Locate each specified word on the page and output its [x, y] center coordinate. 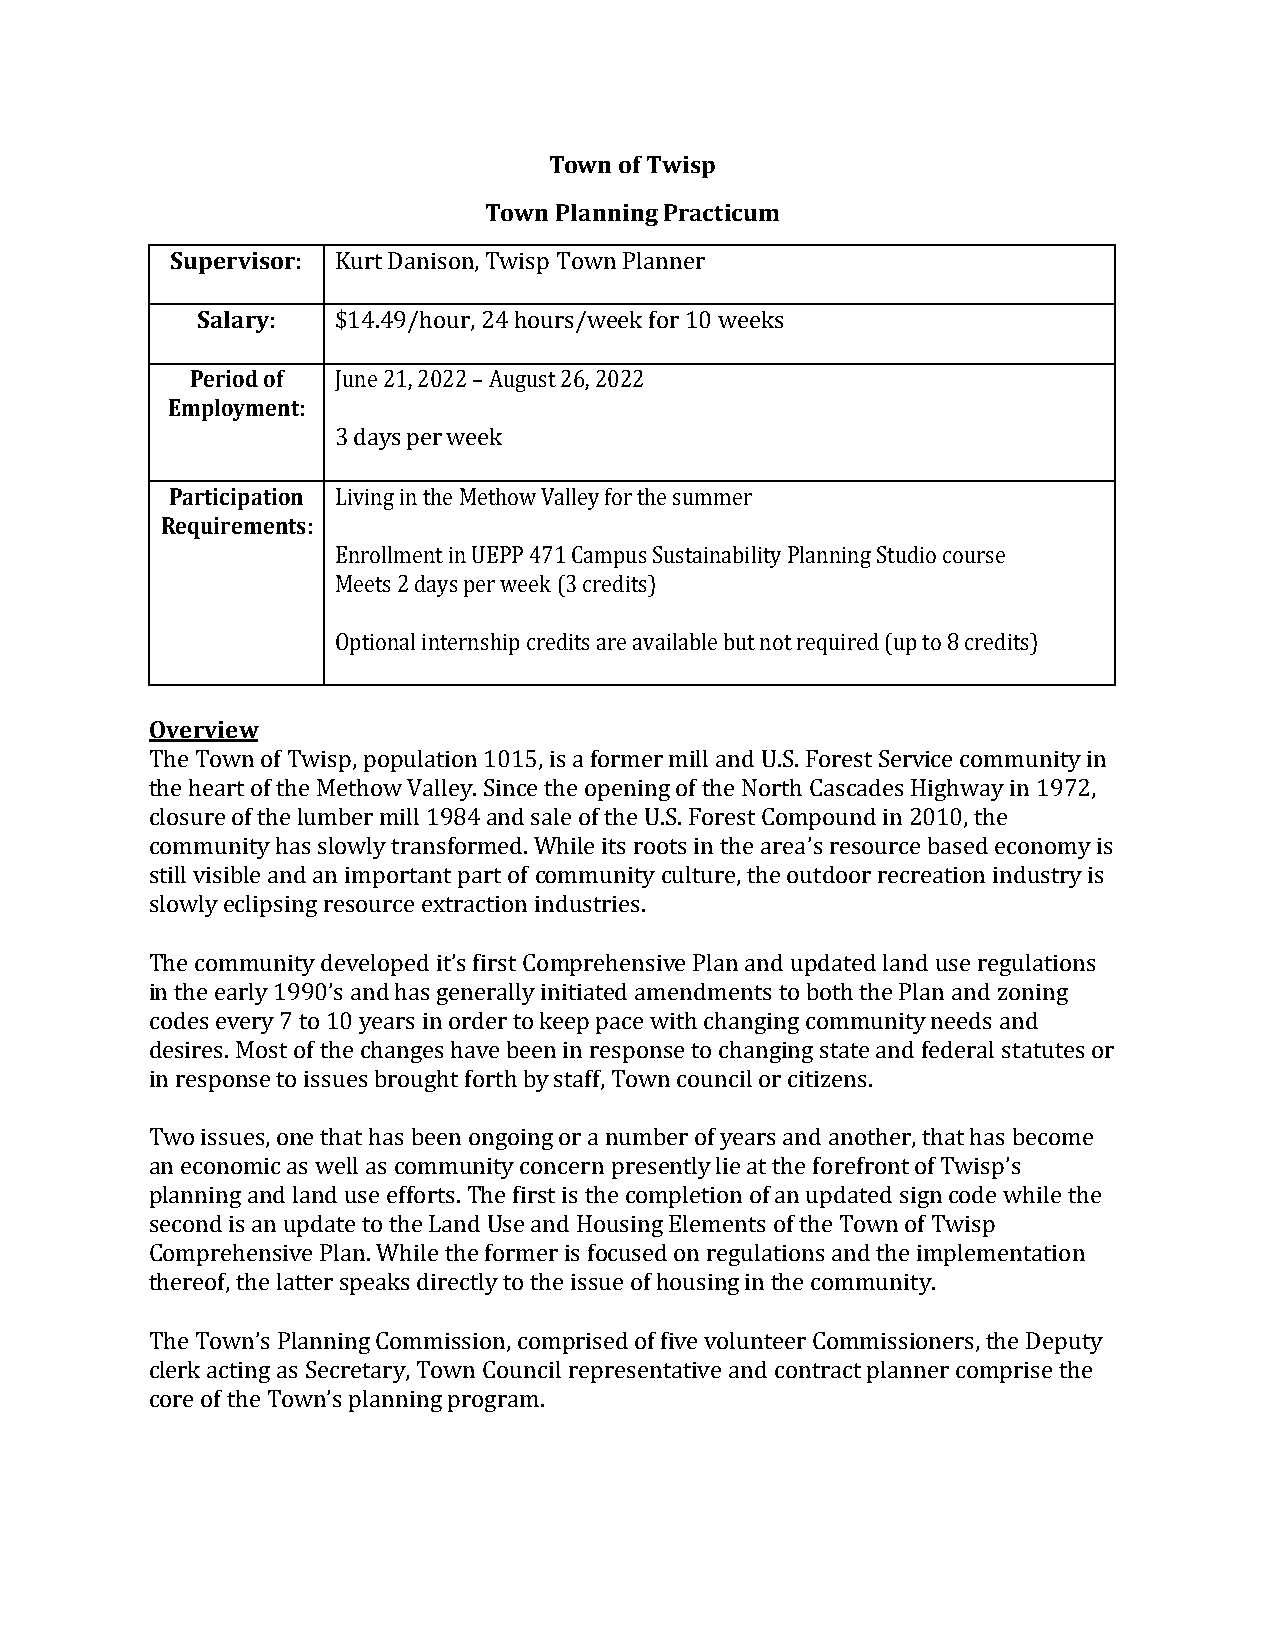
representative [645, 1372]
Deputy [1064, 1343]
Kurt [359, 260]
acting [238, 1372]
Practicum [721, 212]
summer [712, 499]
